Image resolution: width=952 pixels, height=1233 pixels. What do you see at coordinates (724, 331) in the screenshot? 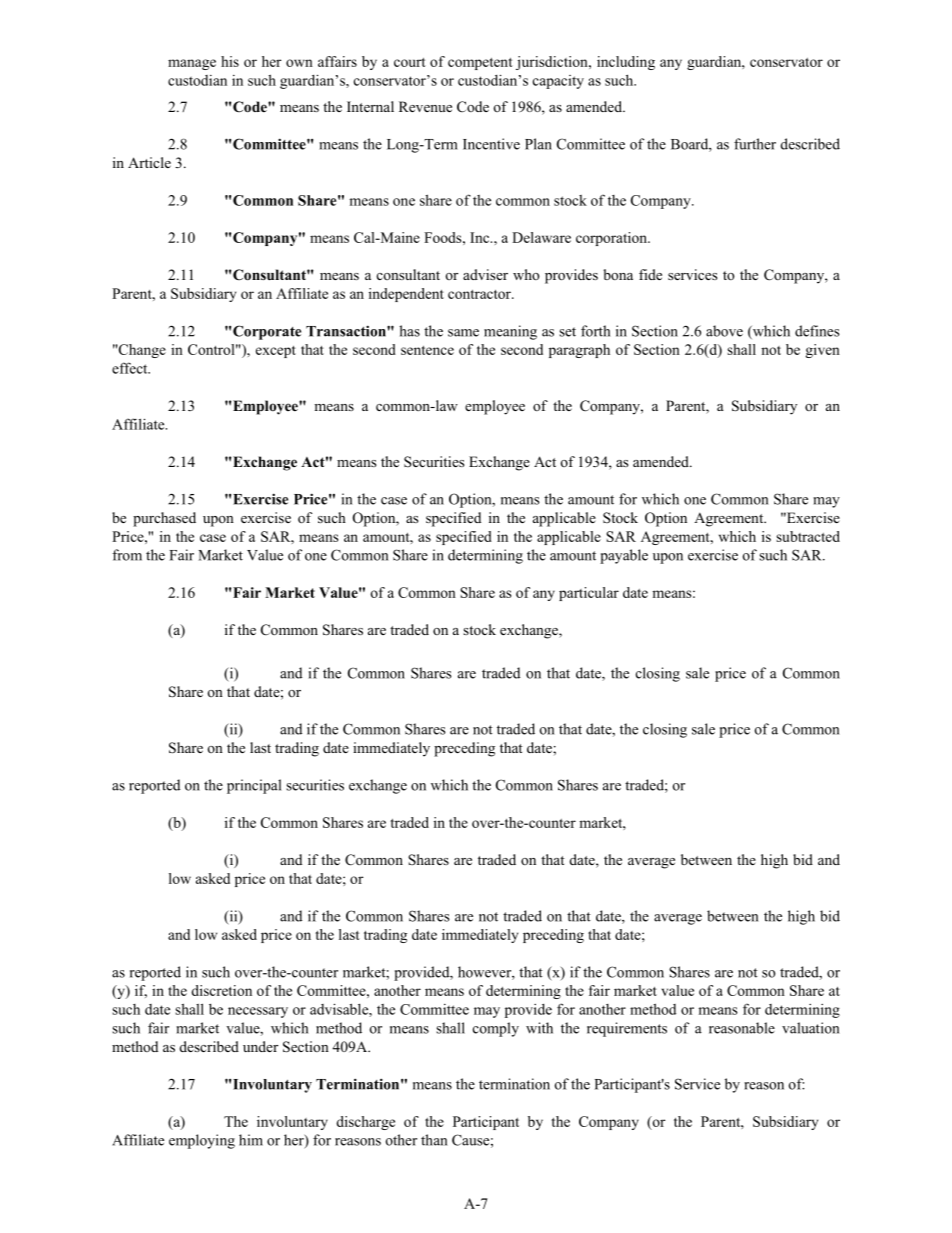
I see `above` at bounding box center [724, 331].
